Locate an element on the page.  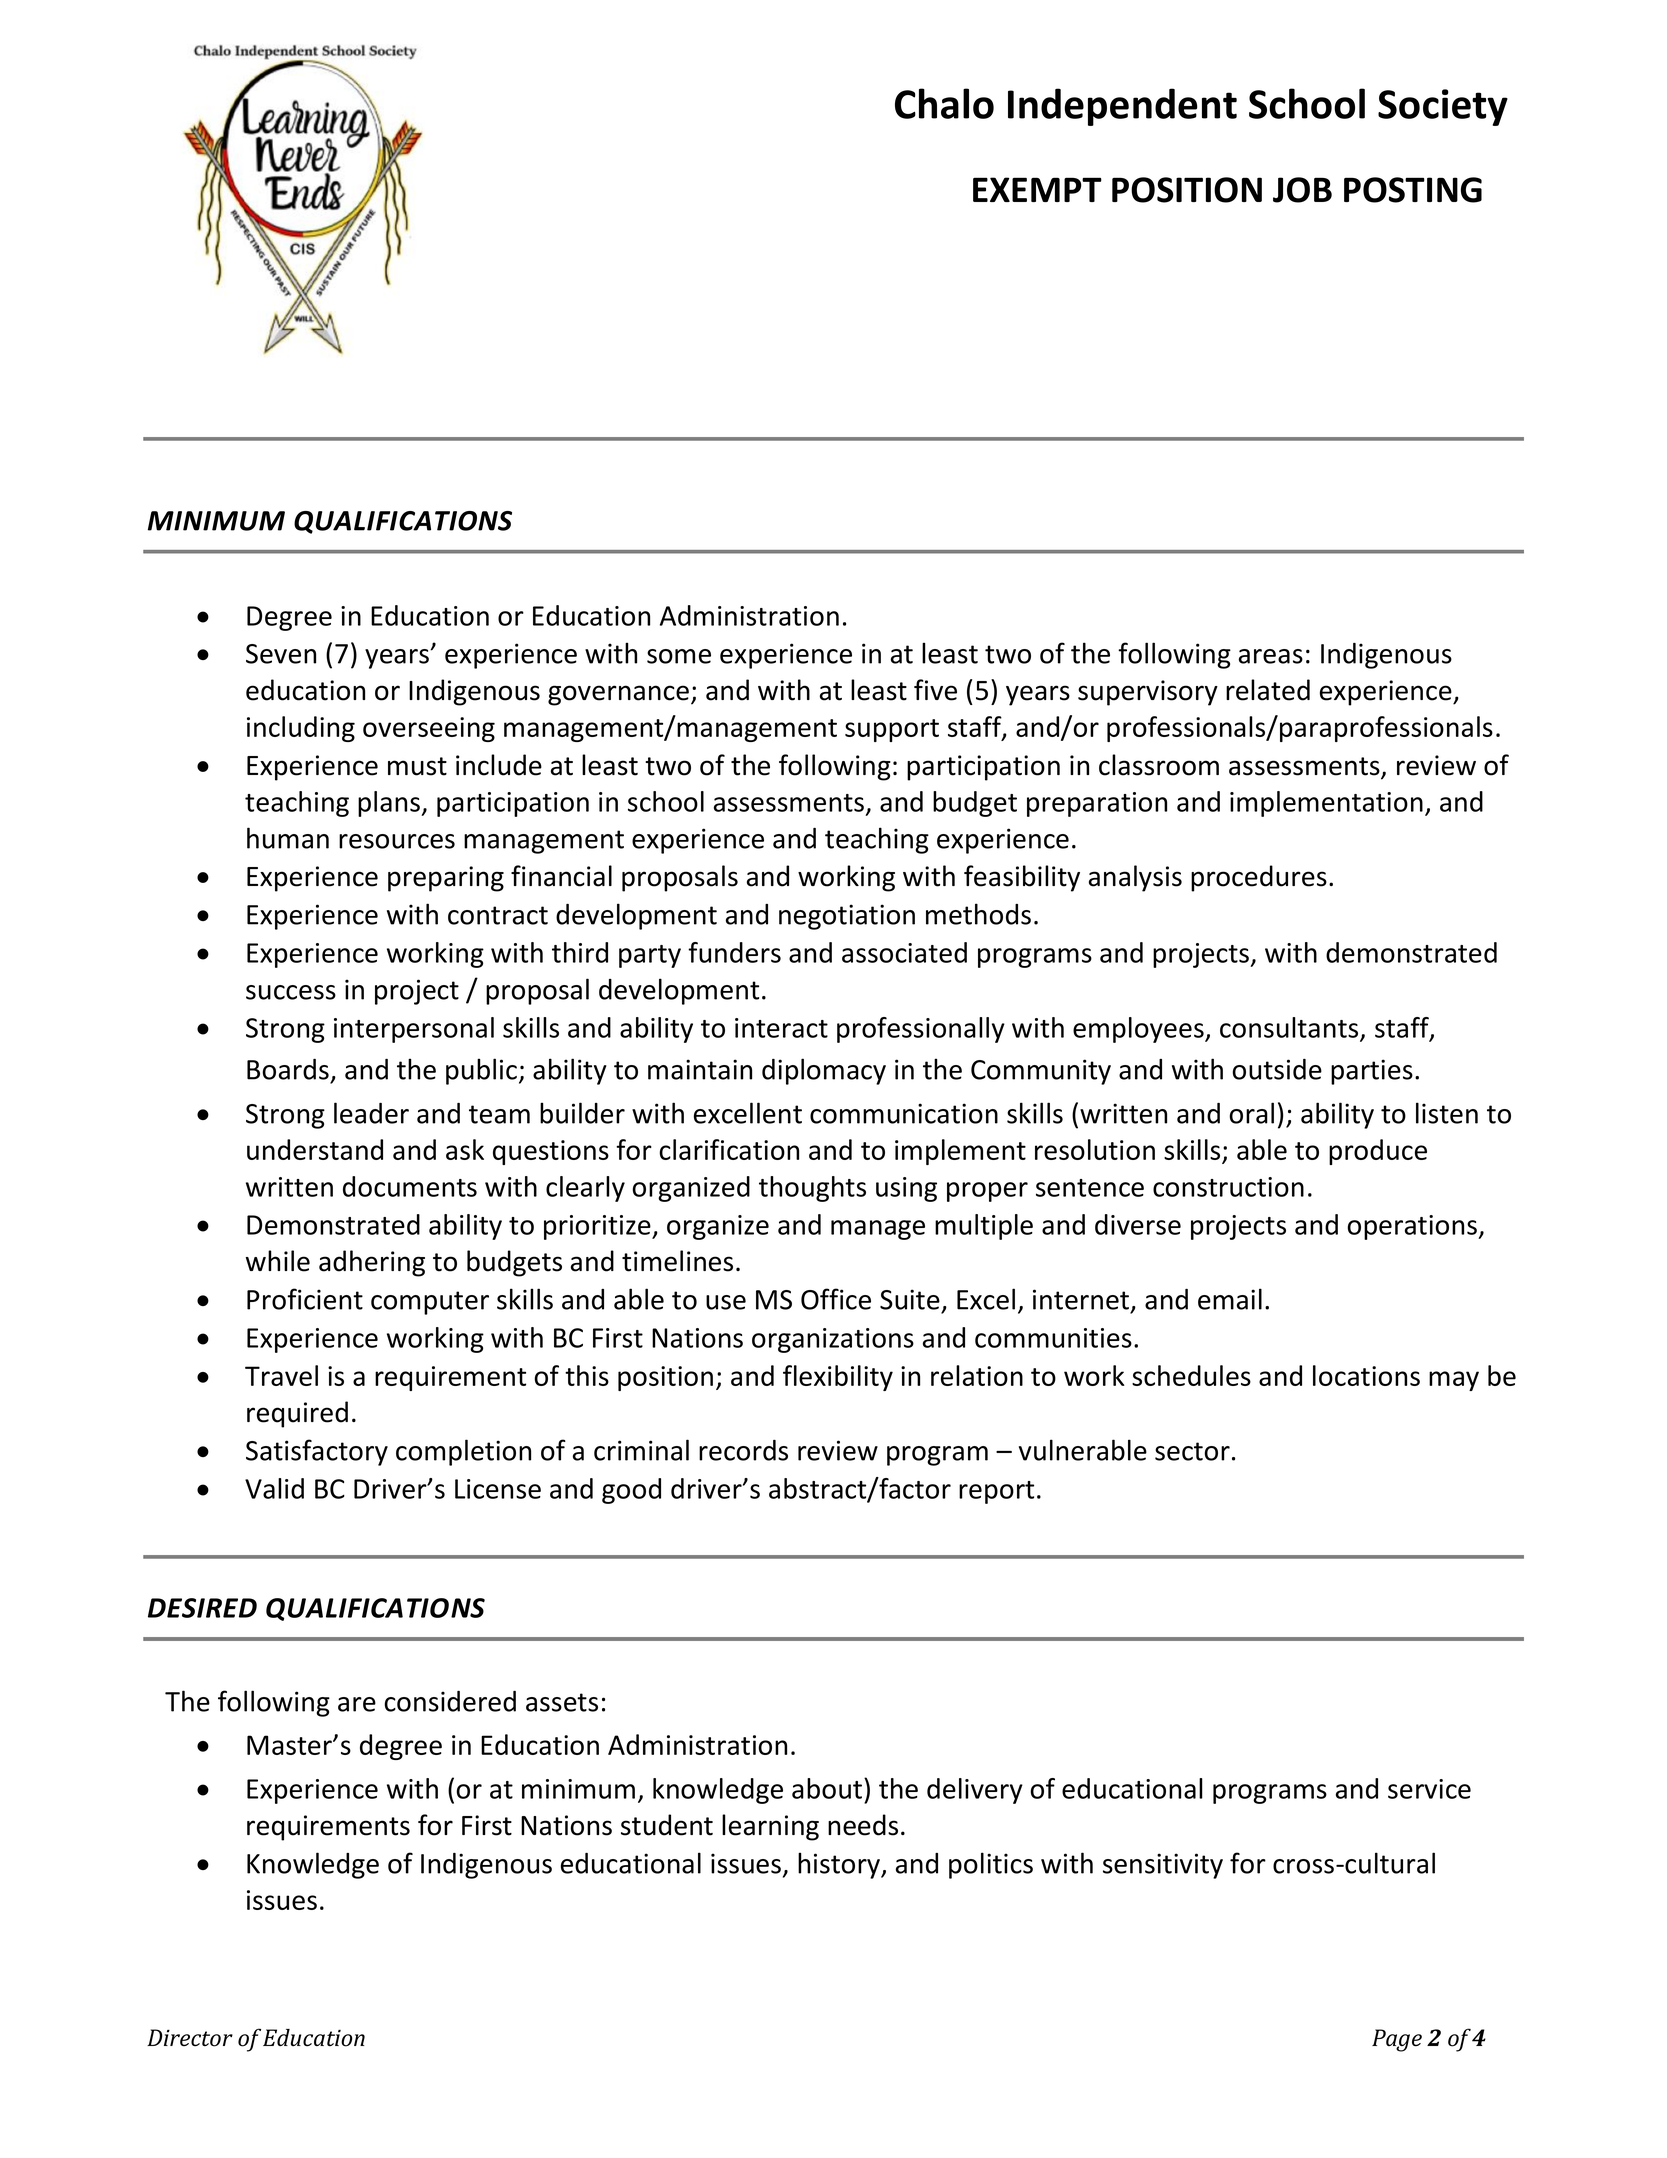
negotiation is located at coordinates (847, 917).
